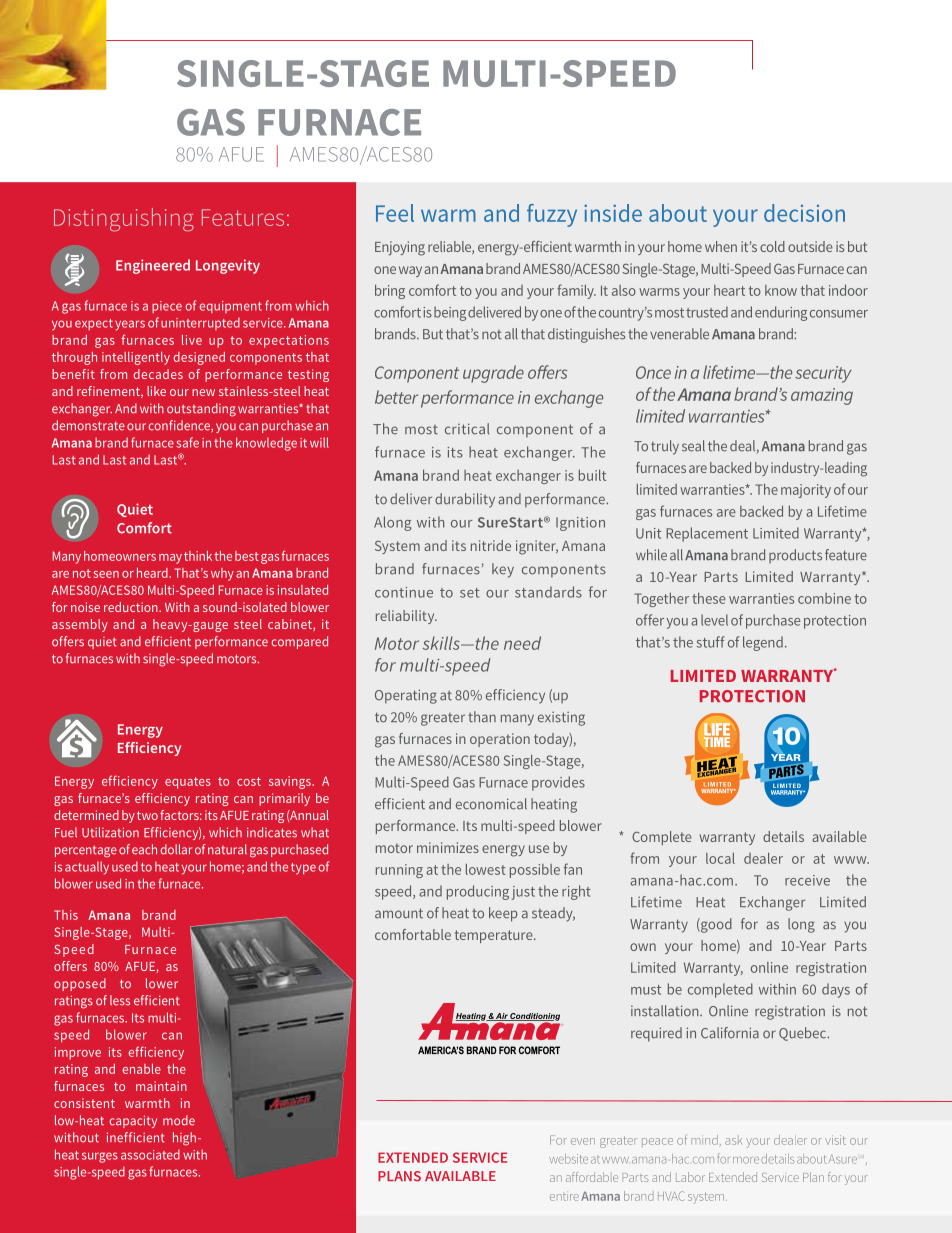 The width and height of the page is (952, 1233). What do you see at coordinates (153, 266) in the page?
I see `Engineered` at bounding box center [153, 266].
